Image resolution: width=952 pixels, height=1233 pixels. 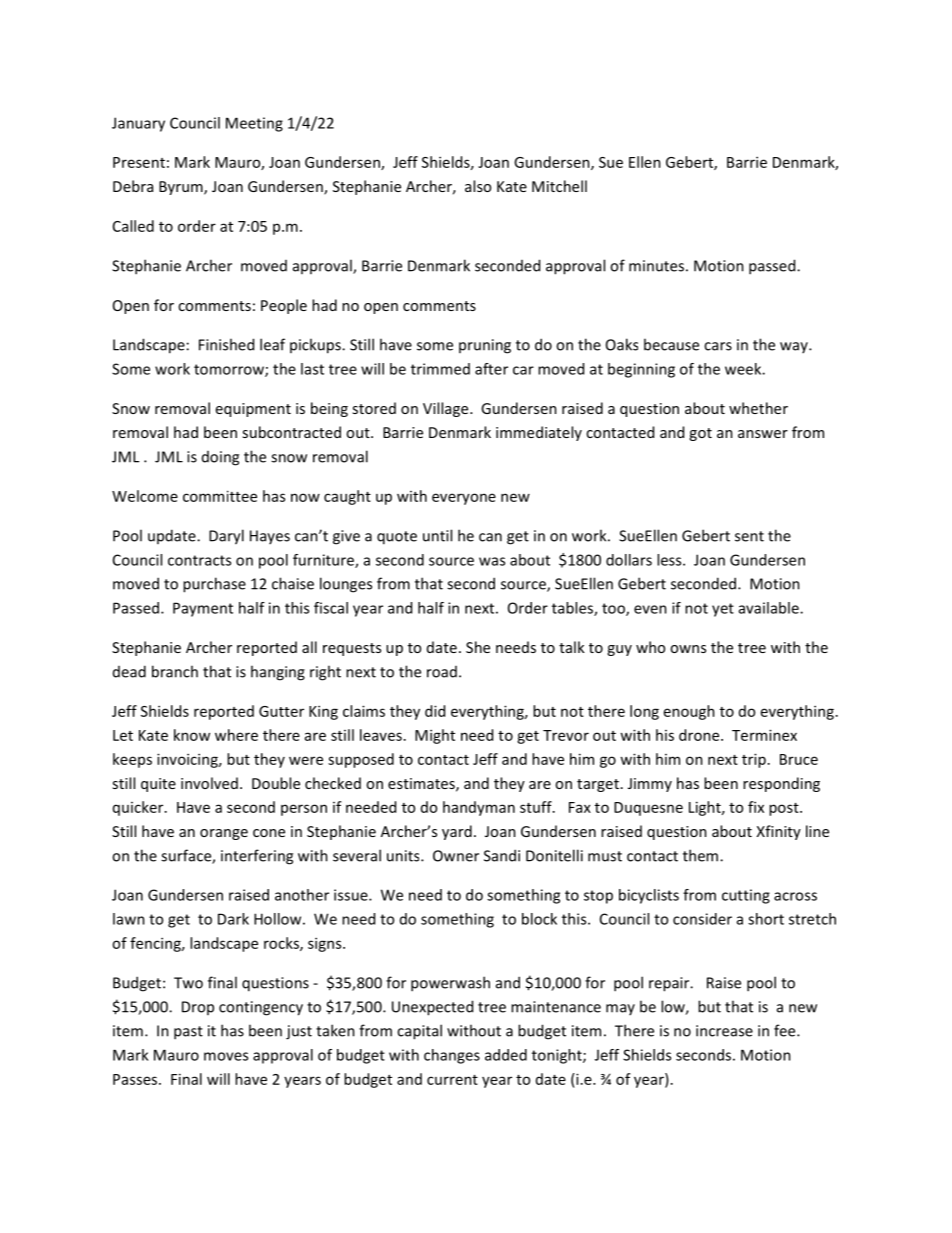 I want to click on Might, so click(x=435, y=736).
